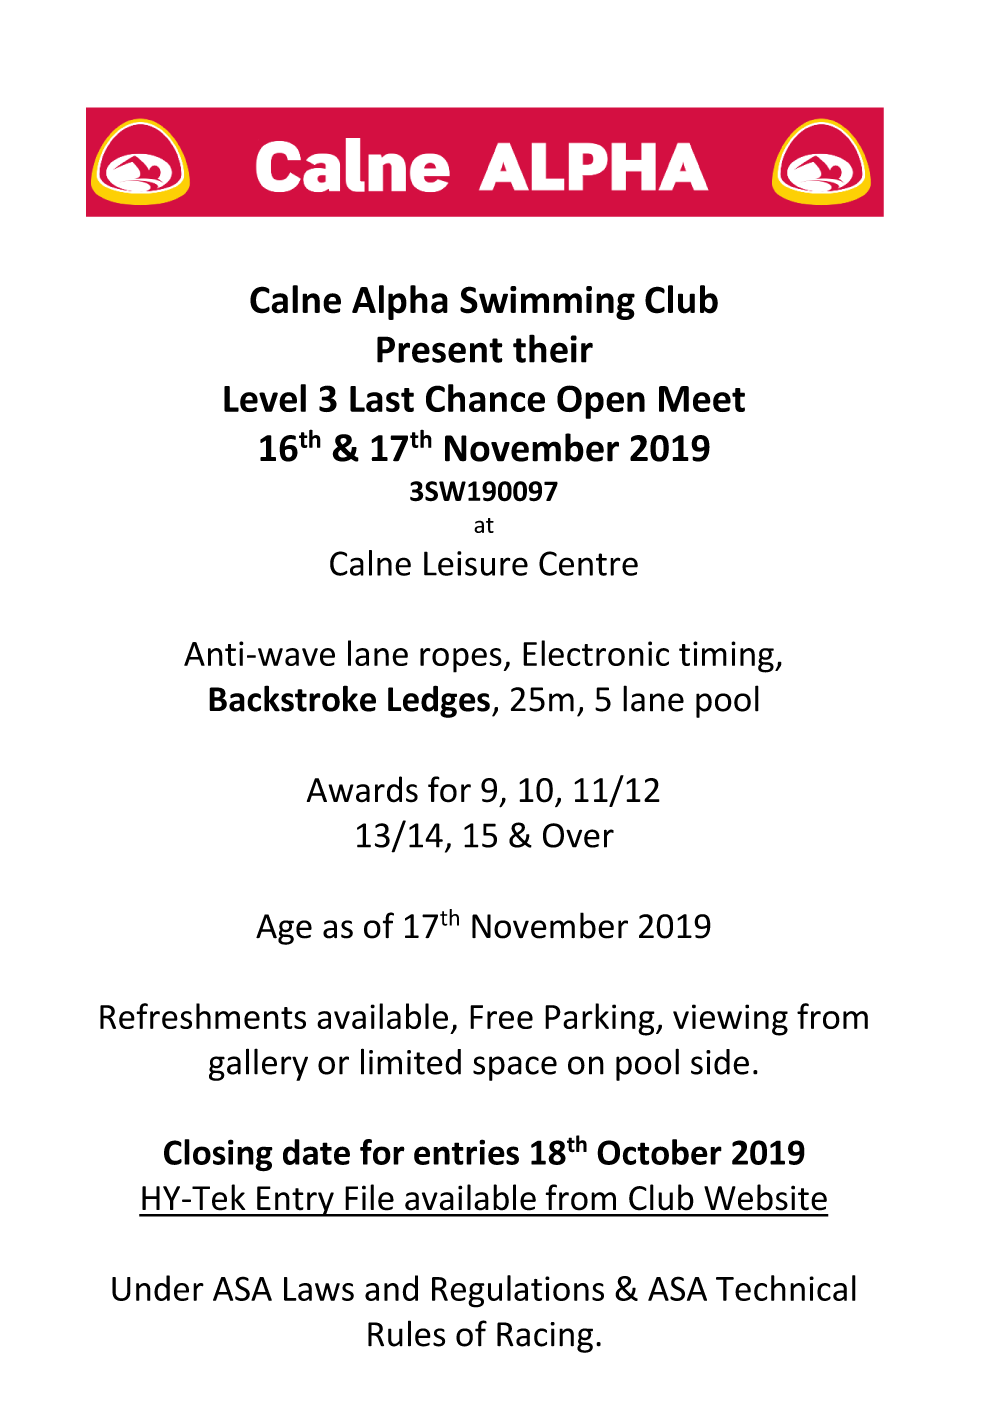 The image size is (1005, 1421). I want to click on Meet, so click(702, 399).
